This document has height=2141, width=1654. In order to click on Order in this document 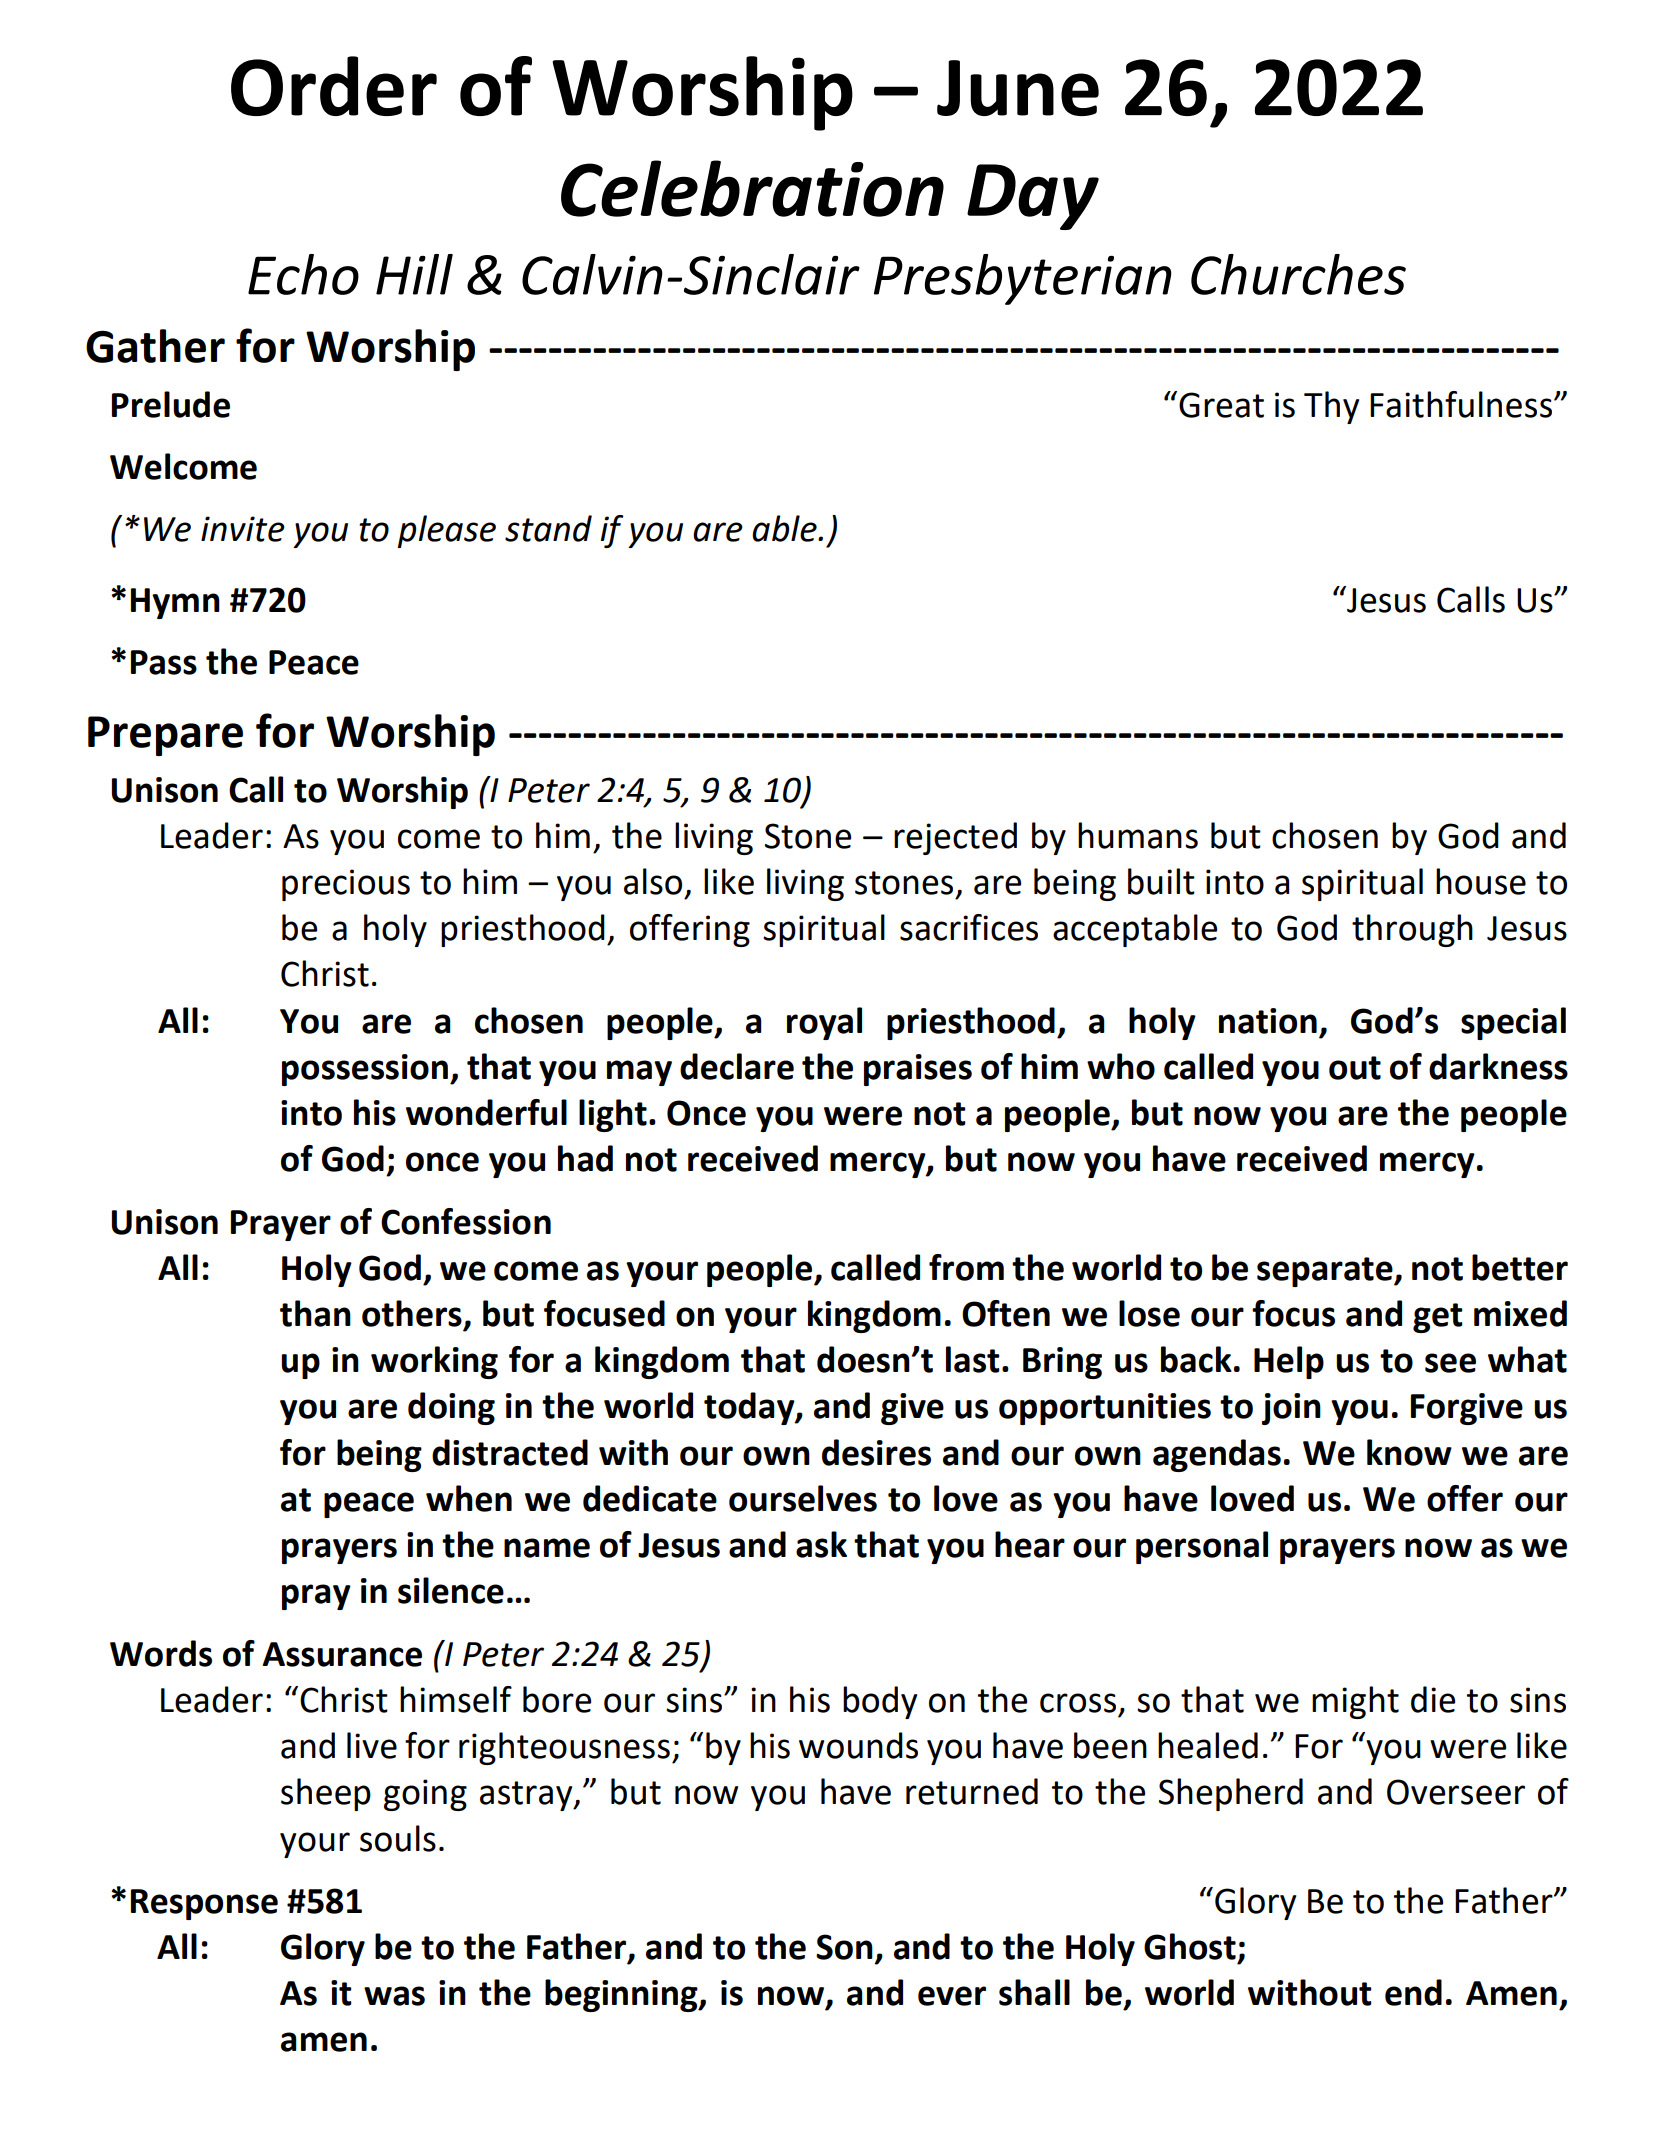, I will do `click(334, 86)`.
